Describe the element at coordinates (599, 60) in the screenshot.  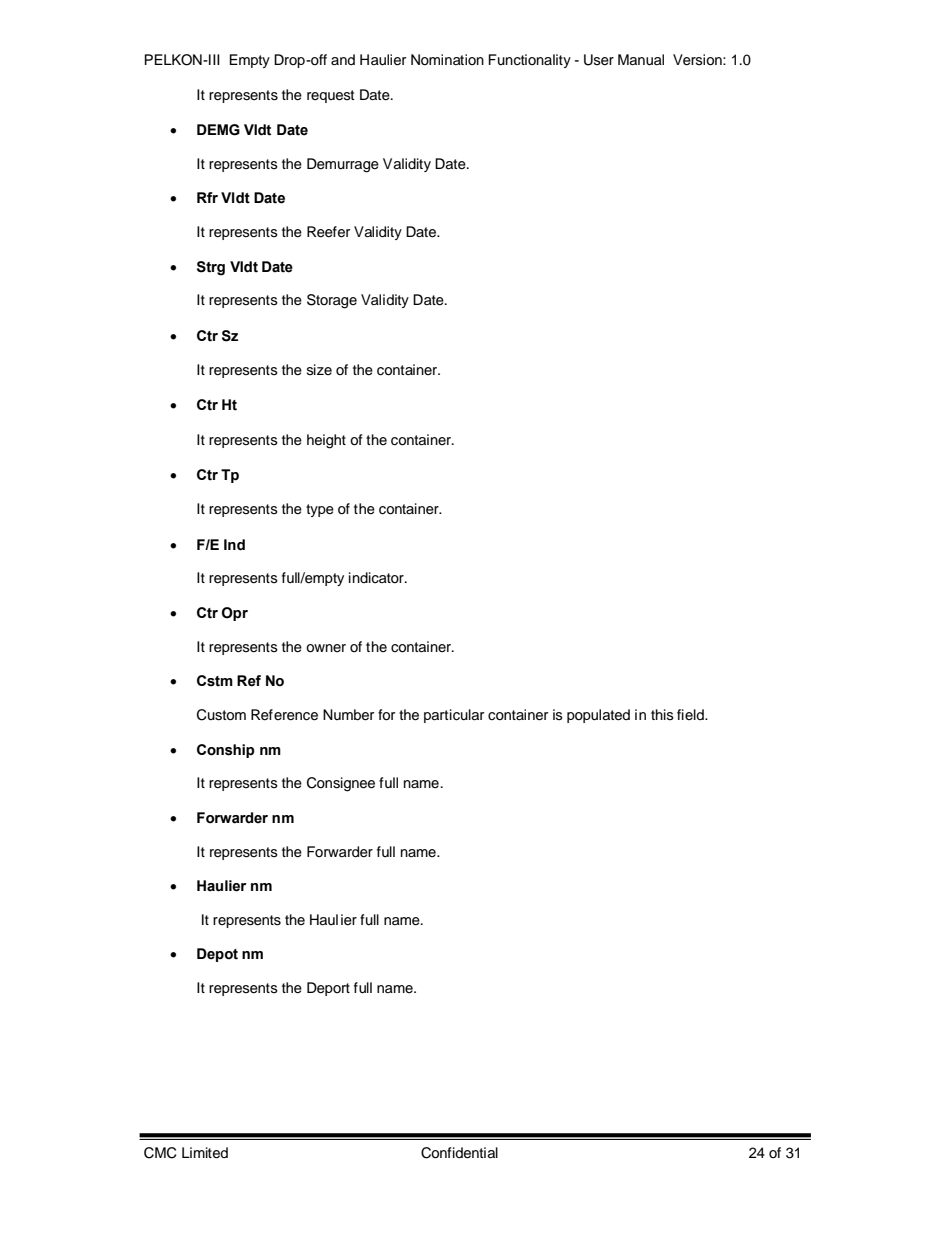
I see `User` at that location.
